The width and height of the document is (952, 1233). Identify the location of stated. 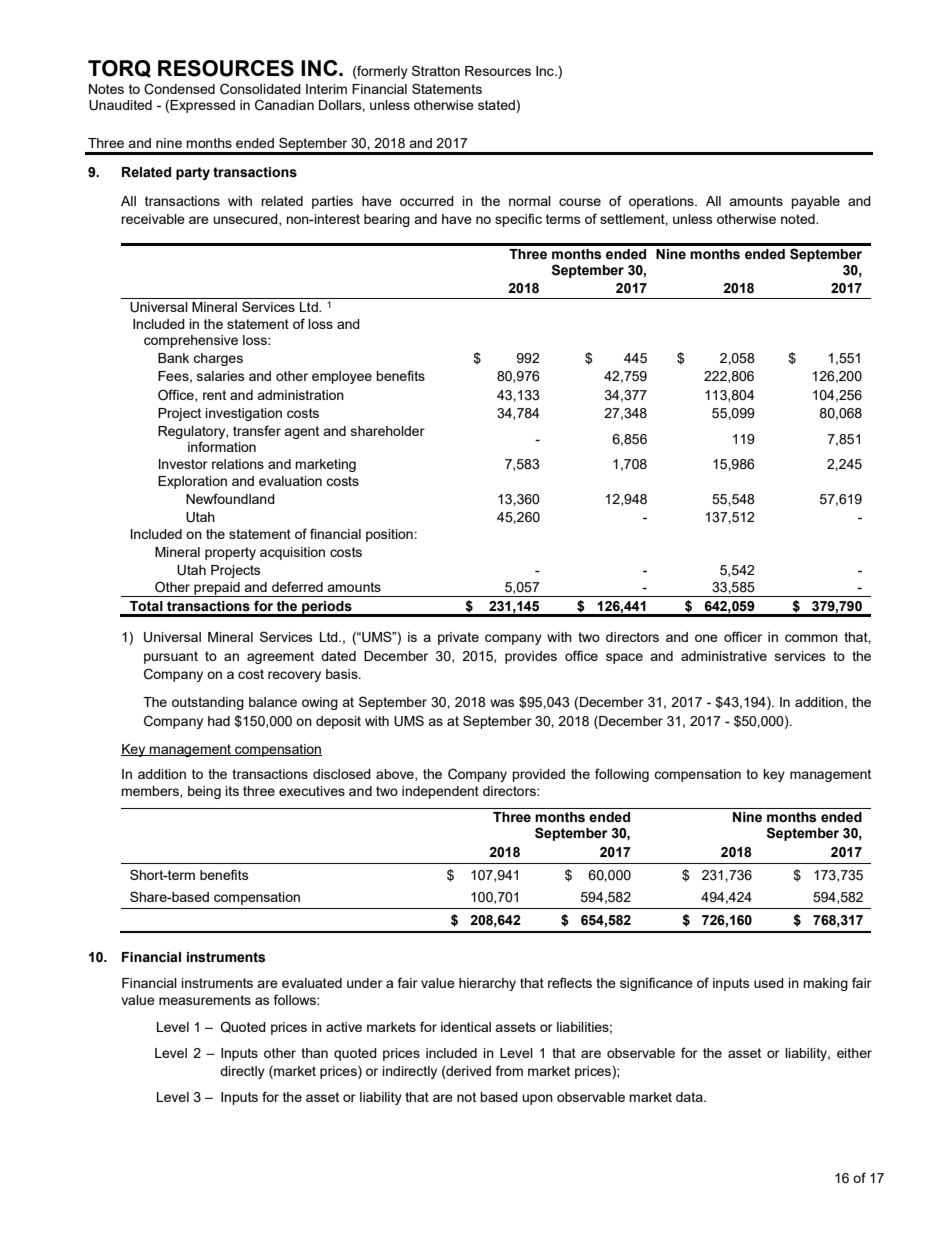
(497, 106).
